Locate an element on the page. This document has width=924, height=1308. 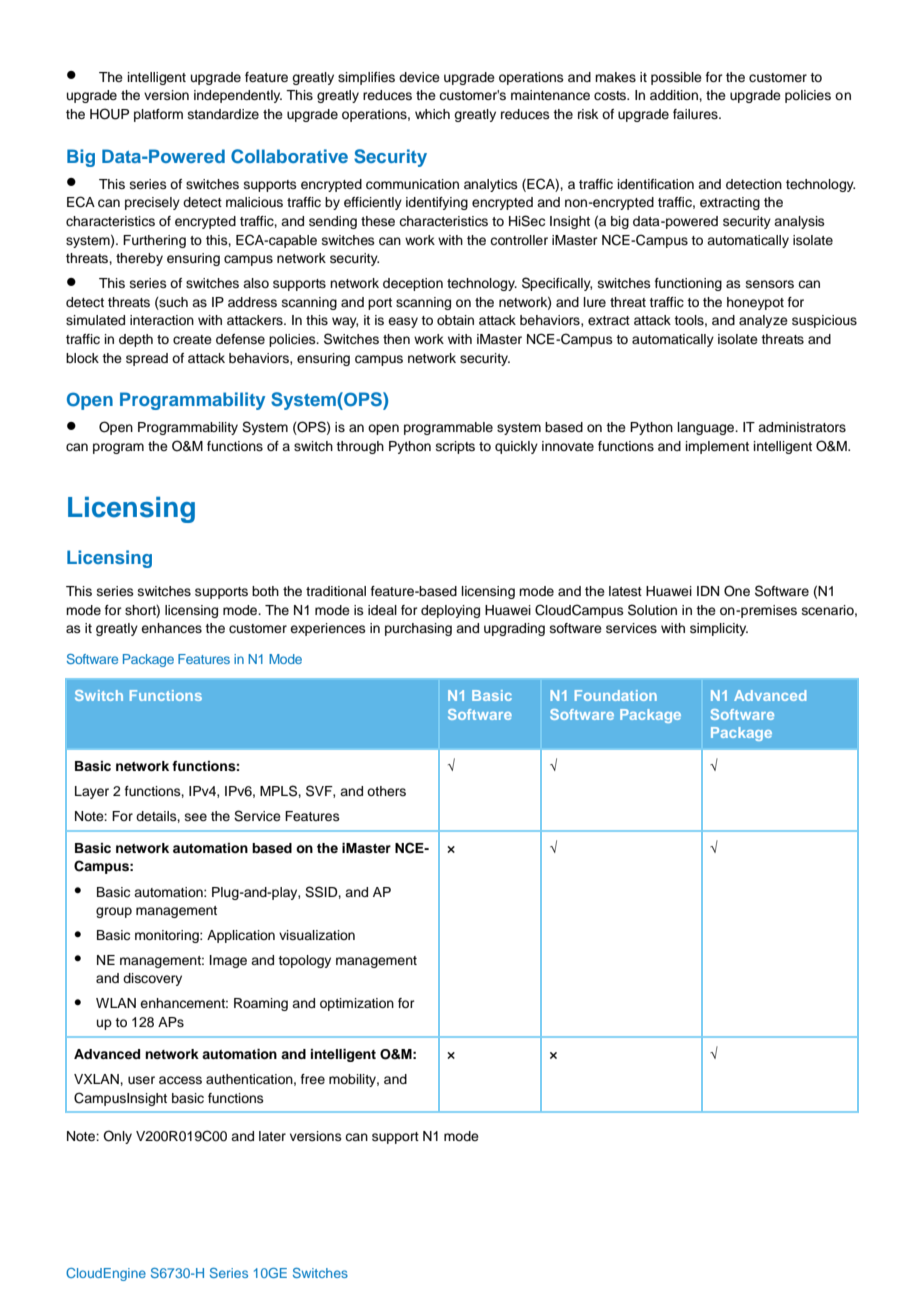
implement is located at coordinates (717, 447).
